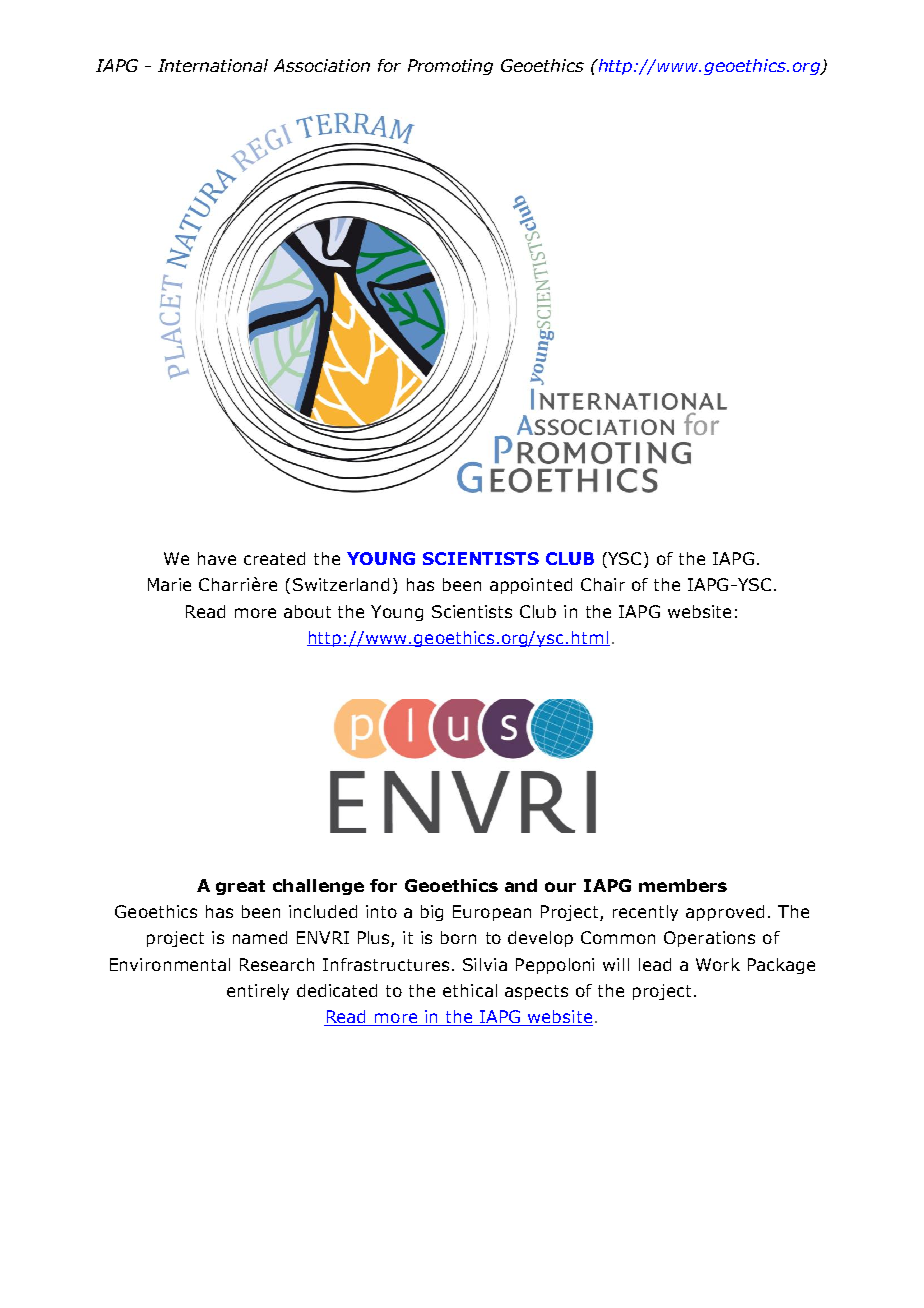 The image size is (924, 1308). What do you see at coordinates (603, 584) in the screenshot?
I see `Chair` at bounding box center [603, 584].
